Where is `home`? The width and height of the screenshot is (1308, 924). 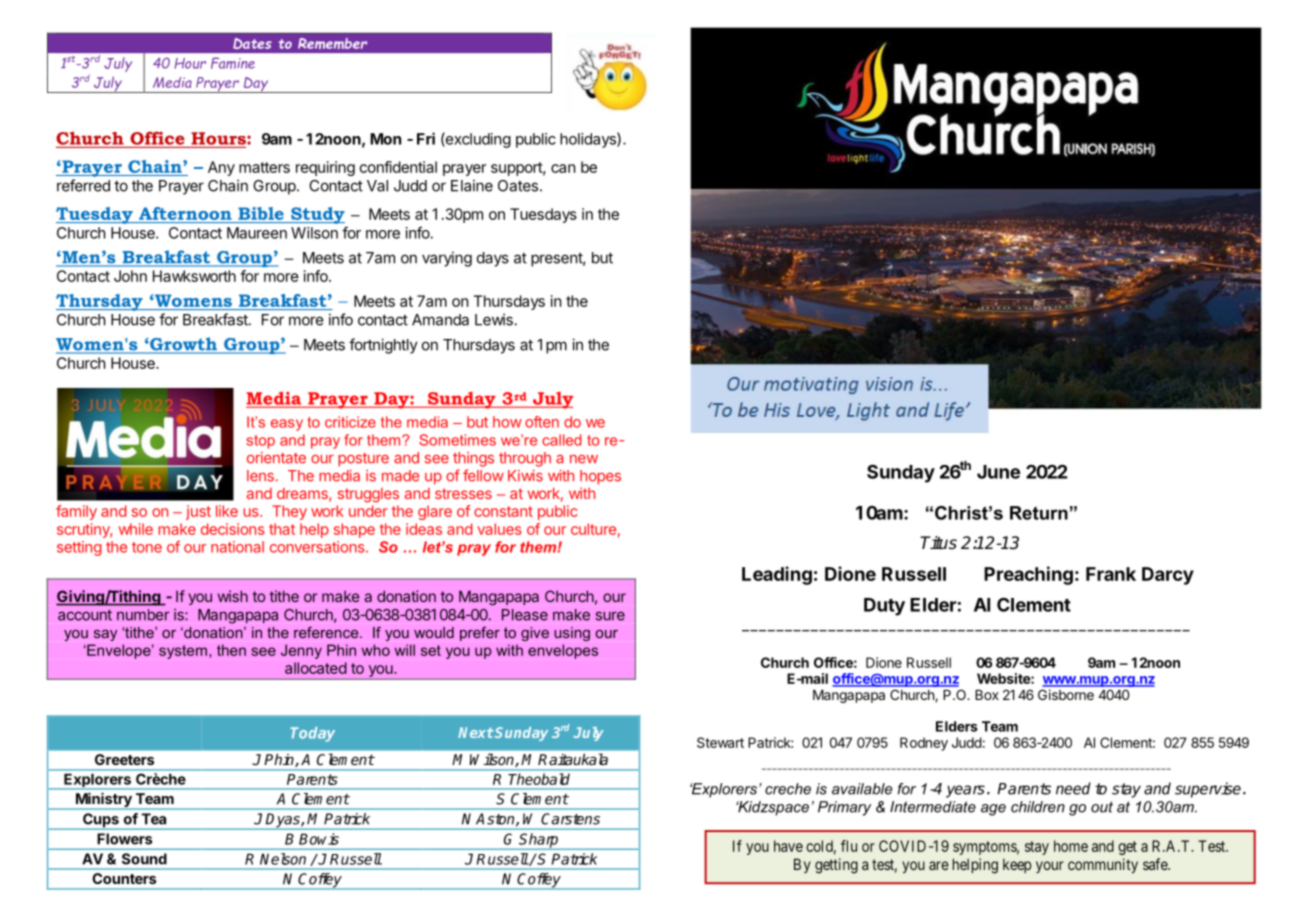
home is located at coordinates (1071, 846).
